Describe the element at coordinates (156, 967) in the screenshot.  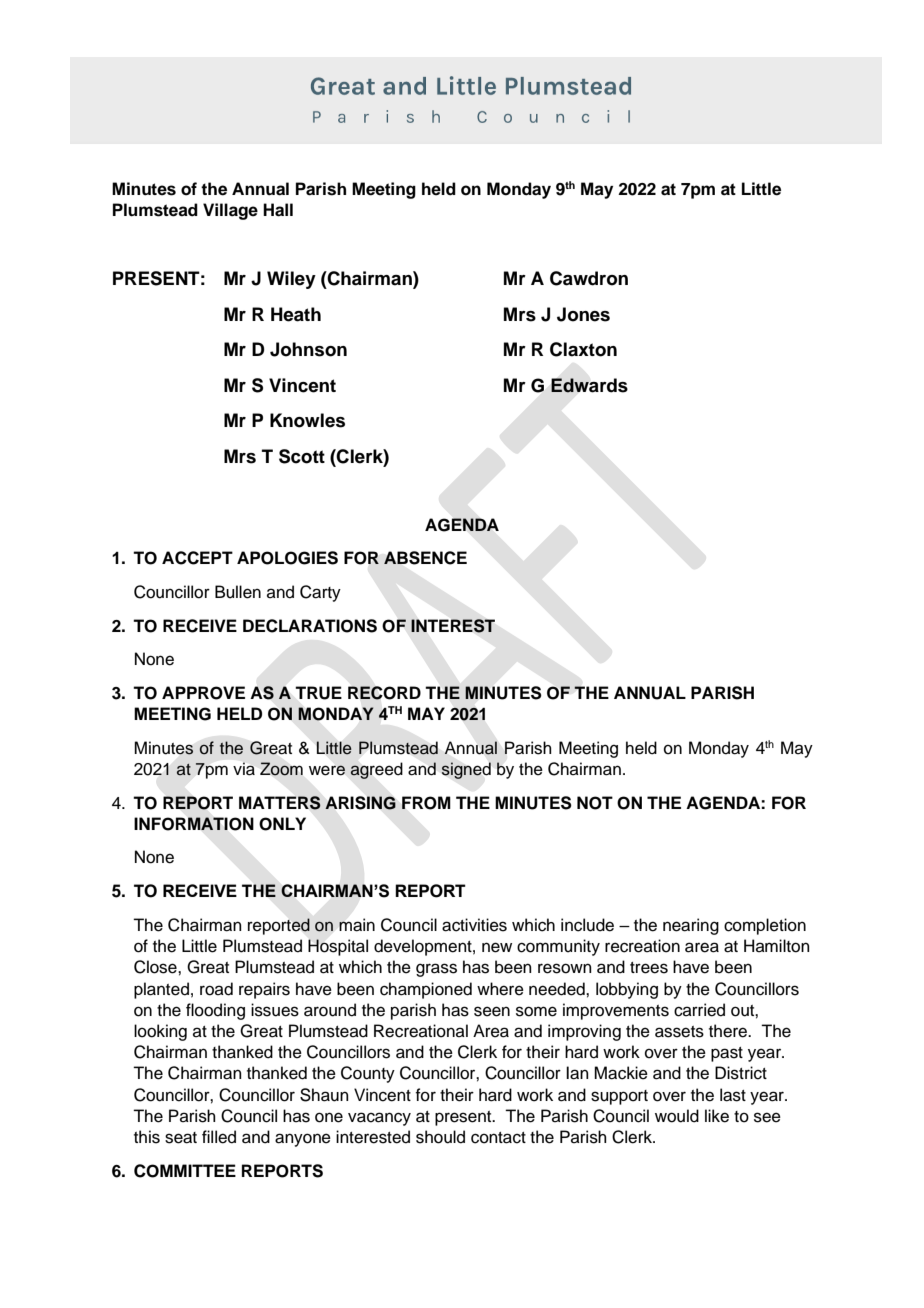
I see `Close` at that location.
